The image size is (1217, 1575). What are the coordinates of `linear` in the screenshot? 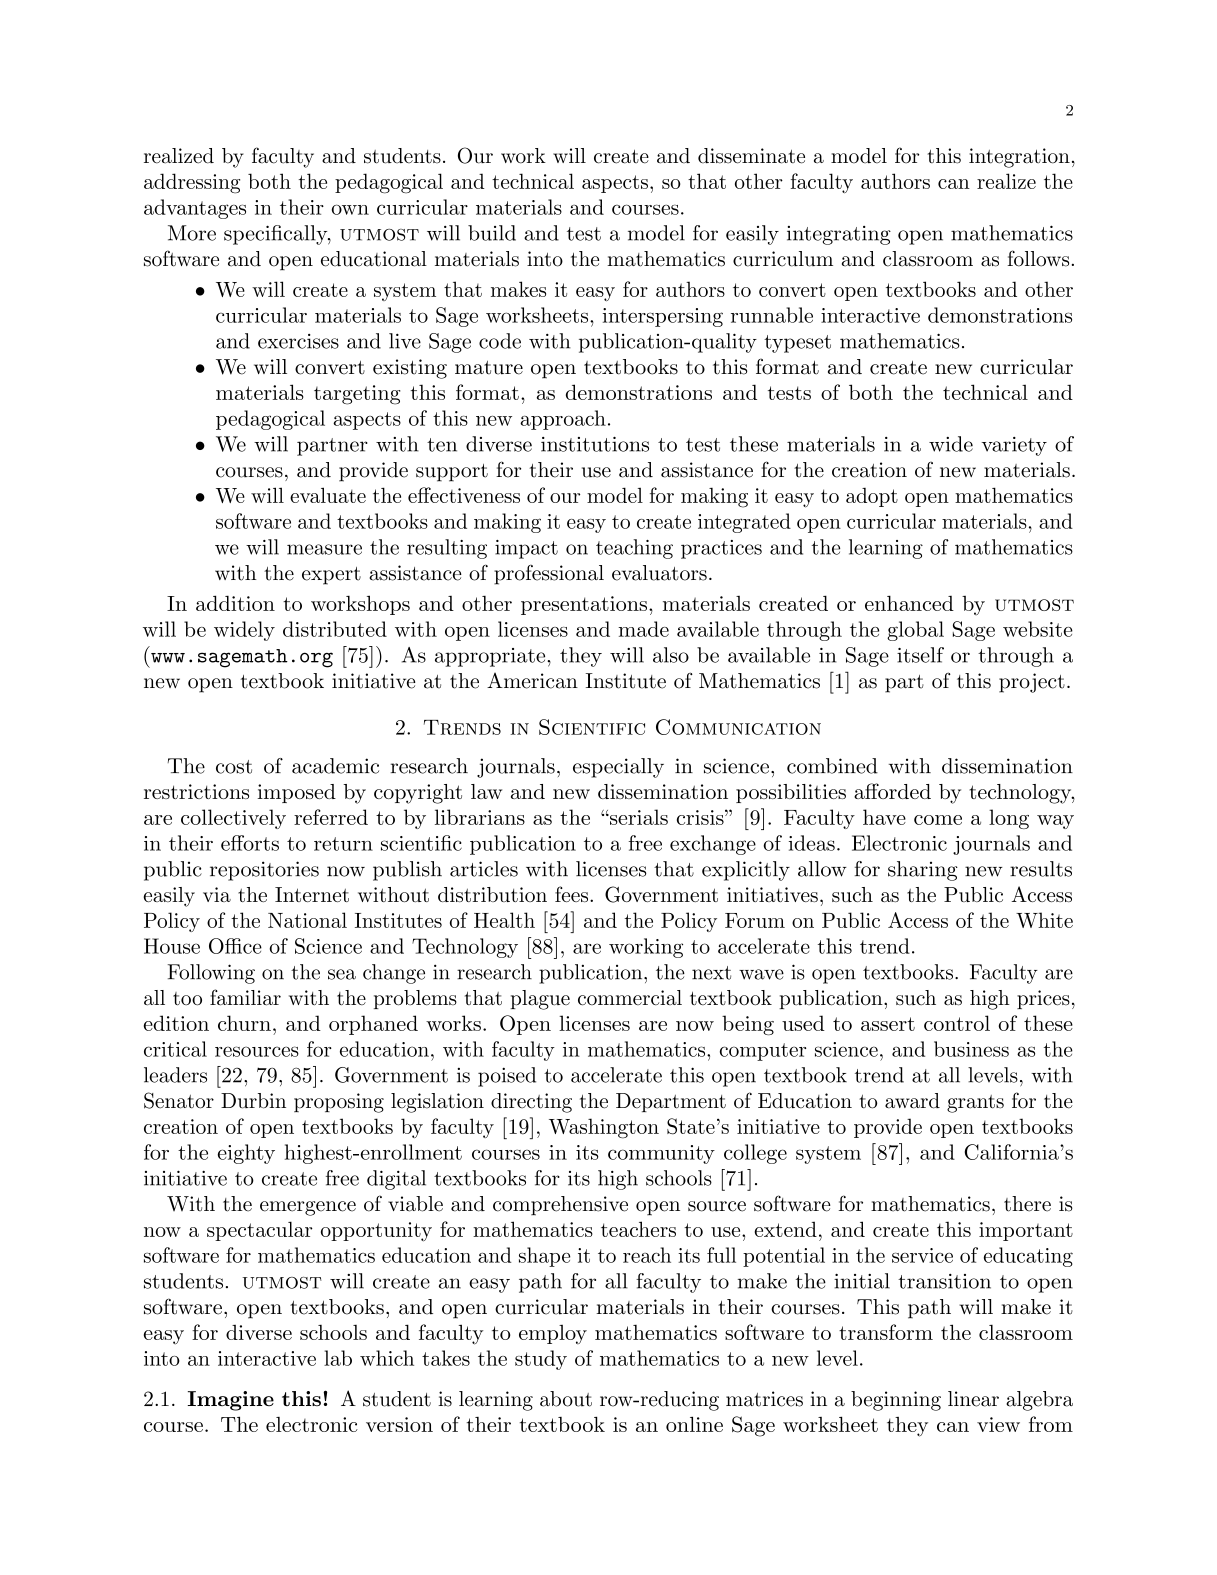 It's located at (973, 1399).
